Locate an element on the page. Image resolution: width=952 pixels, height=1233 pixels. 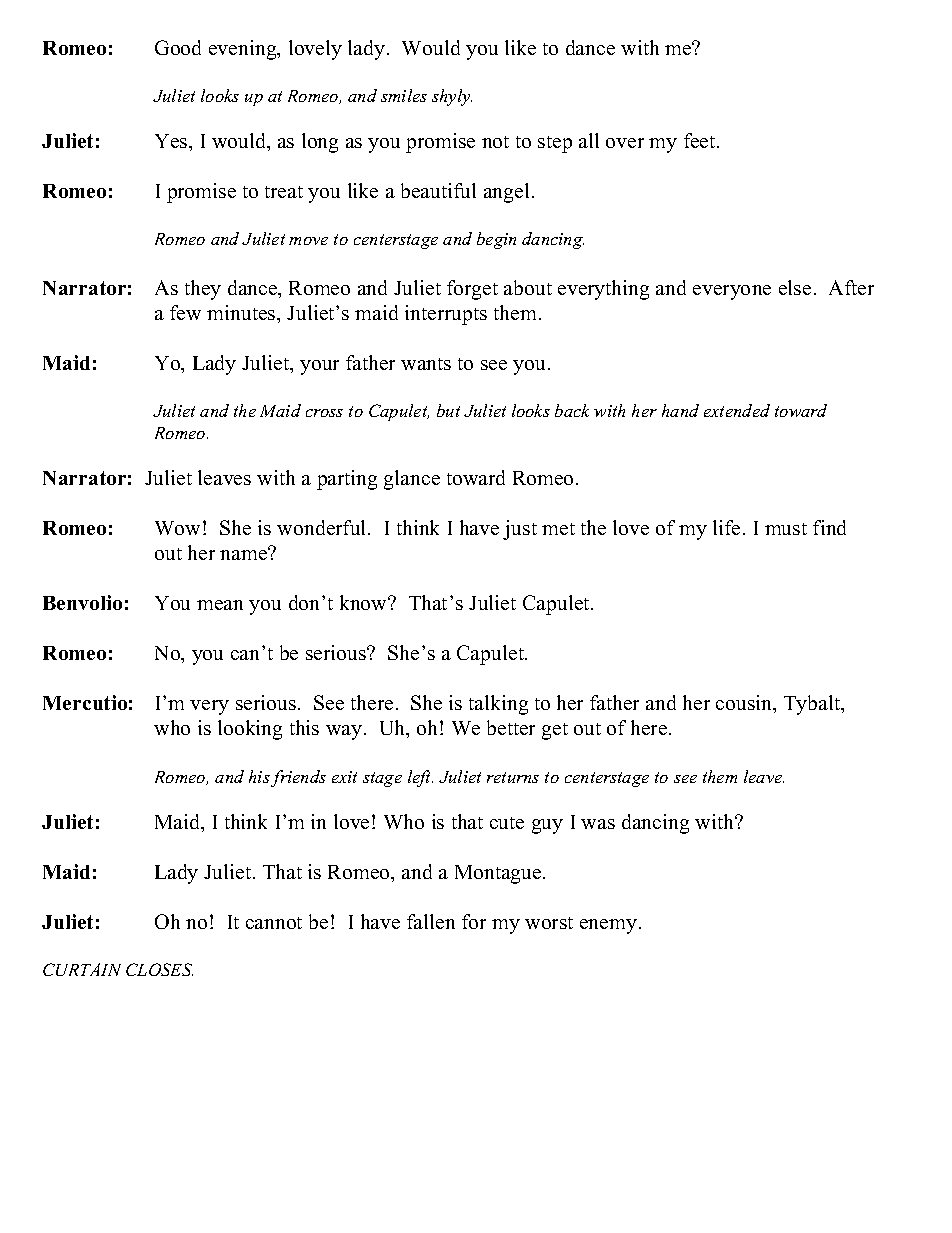
enemy is located at coordinates (608, 926).
